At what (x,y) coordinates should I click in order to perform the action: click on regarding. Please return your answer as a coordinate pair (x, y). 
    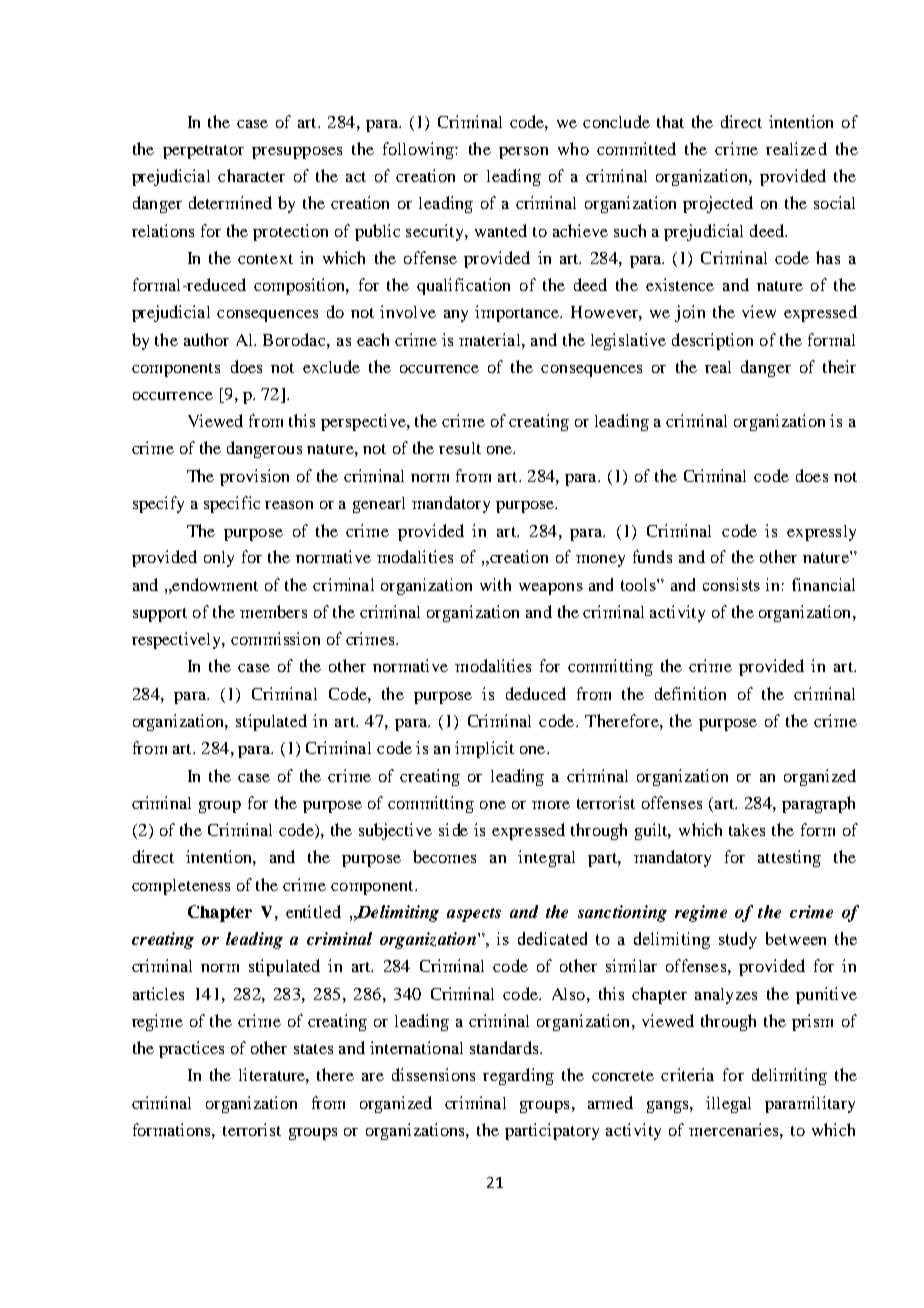
    Looking at the image, I should click on (518, 1076).
